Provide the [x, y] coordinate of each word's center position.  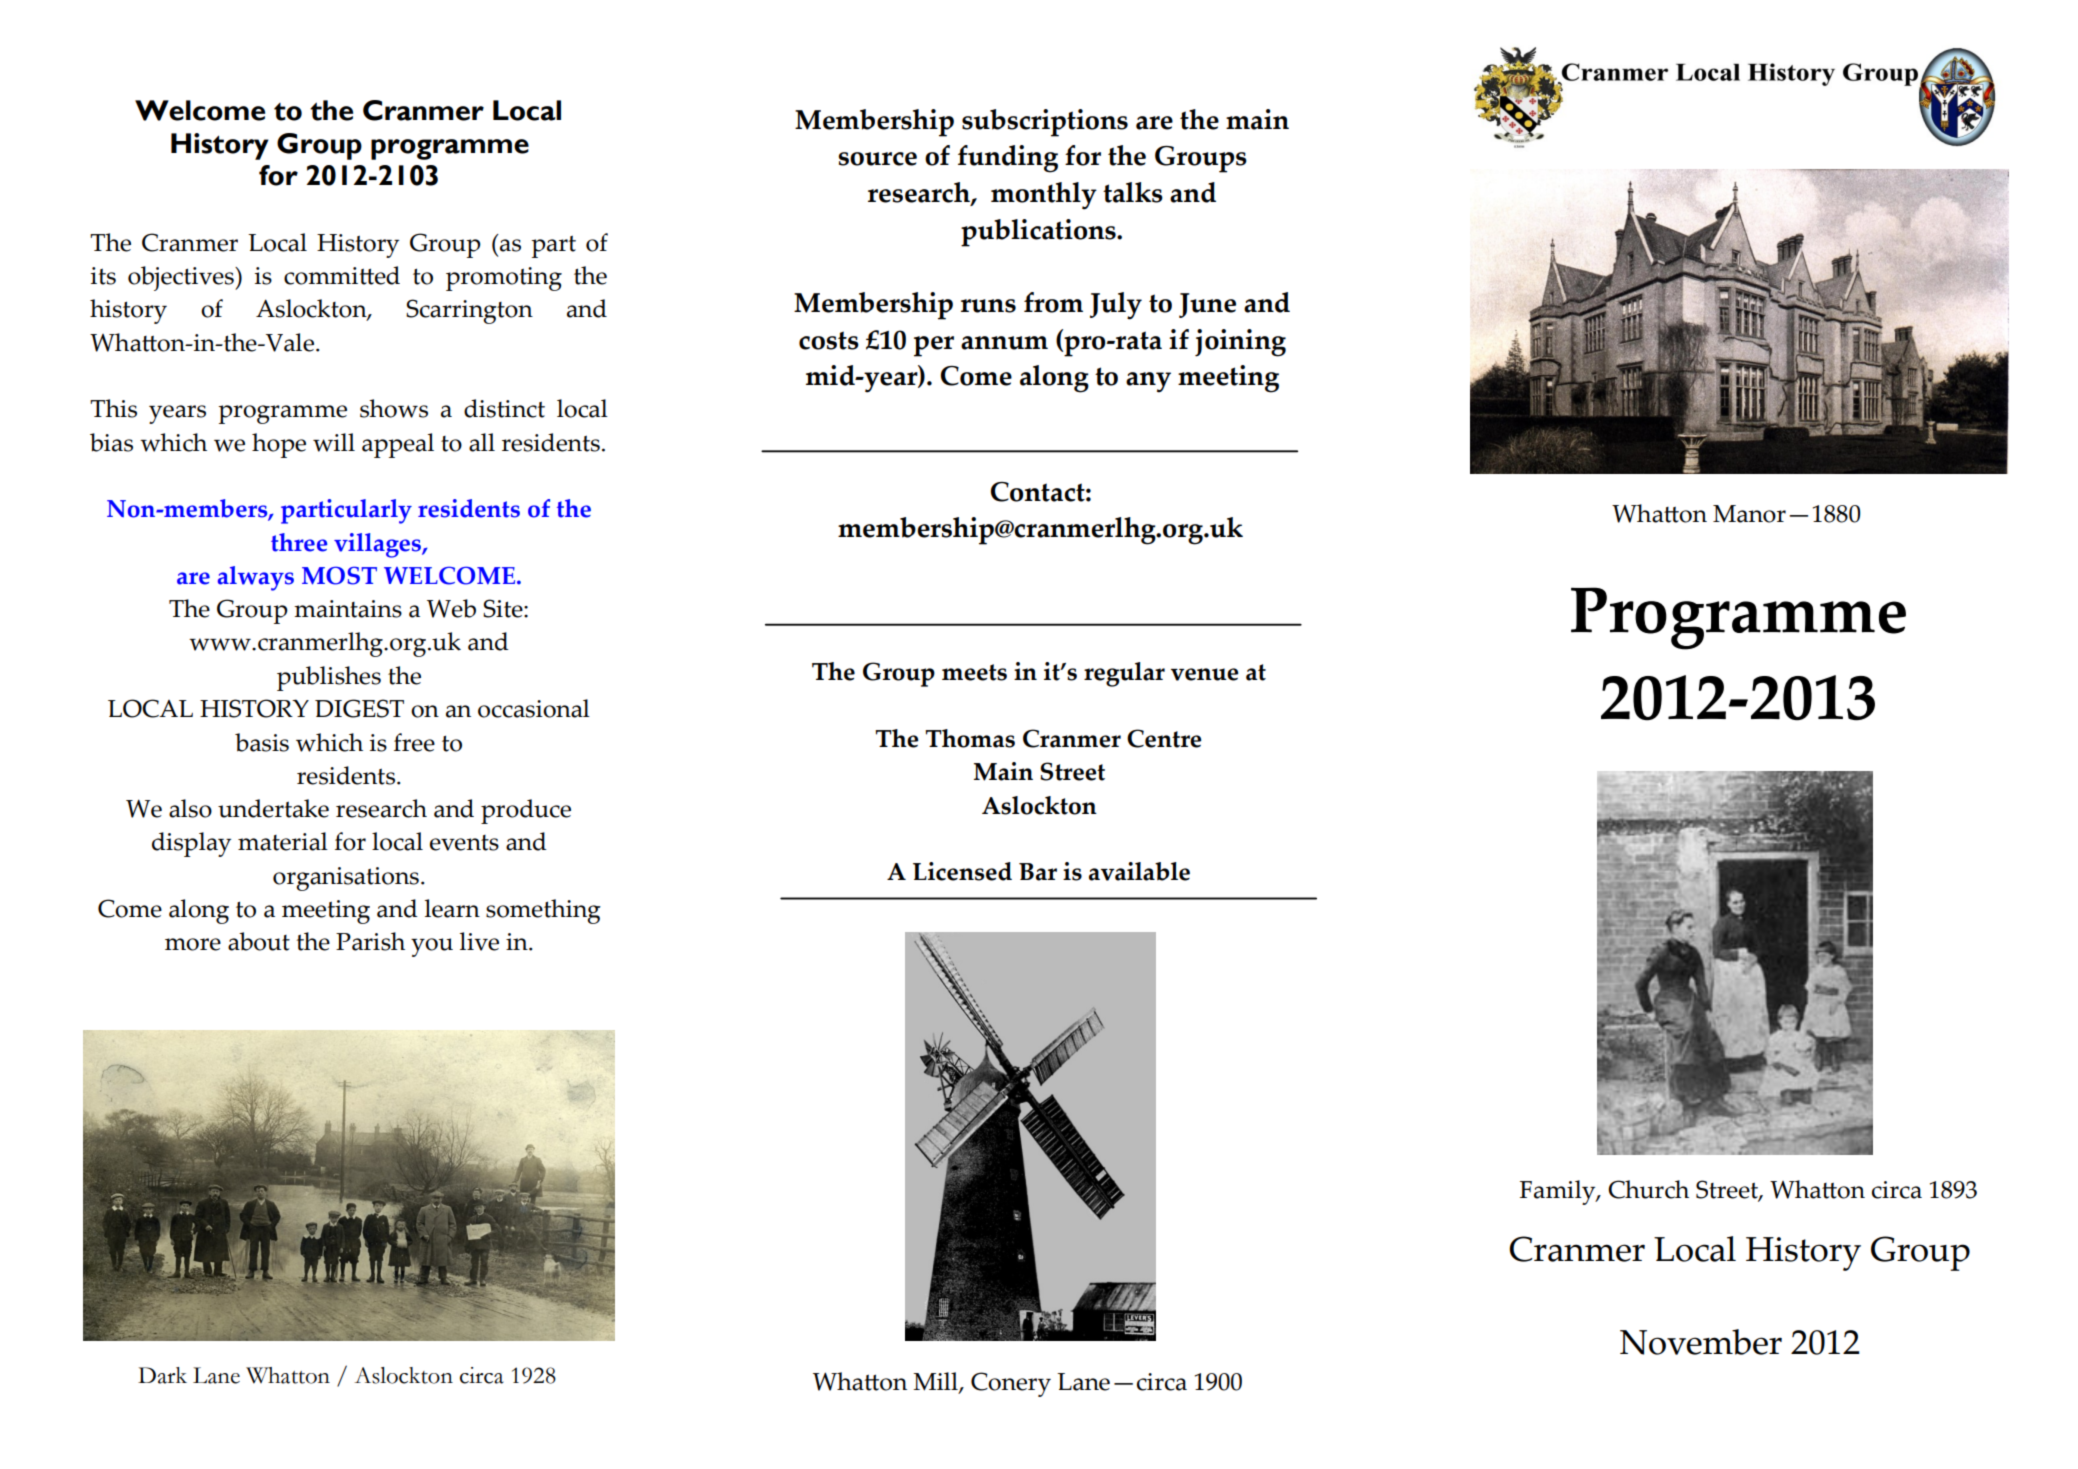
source [877, 159]
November [1701, 1342]
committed [342, 275]
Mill [936, 1382]
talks [1133, 192]
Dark [162, 1375]
